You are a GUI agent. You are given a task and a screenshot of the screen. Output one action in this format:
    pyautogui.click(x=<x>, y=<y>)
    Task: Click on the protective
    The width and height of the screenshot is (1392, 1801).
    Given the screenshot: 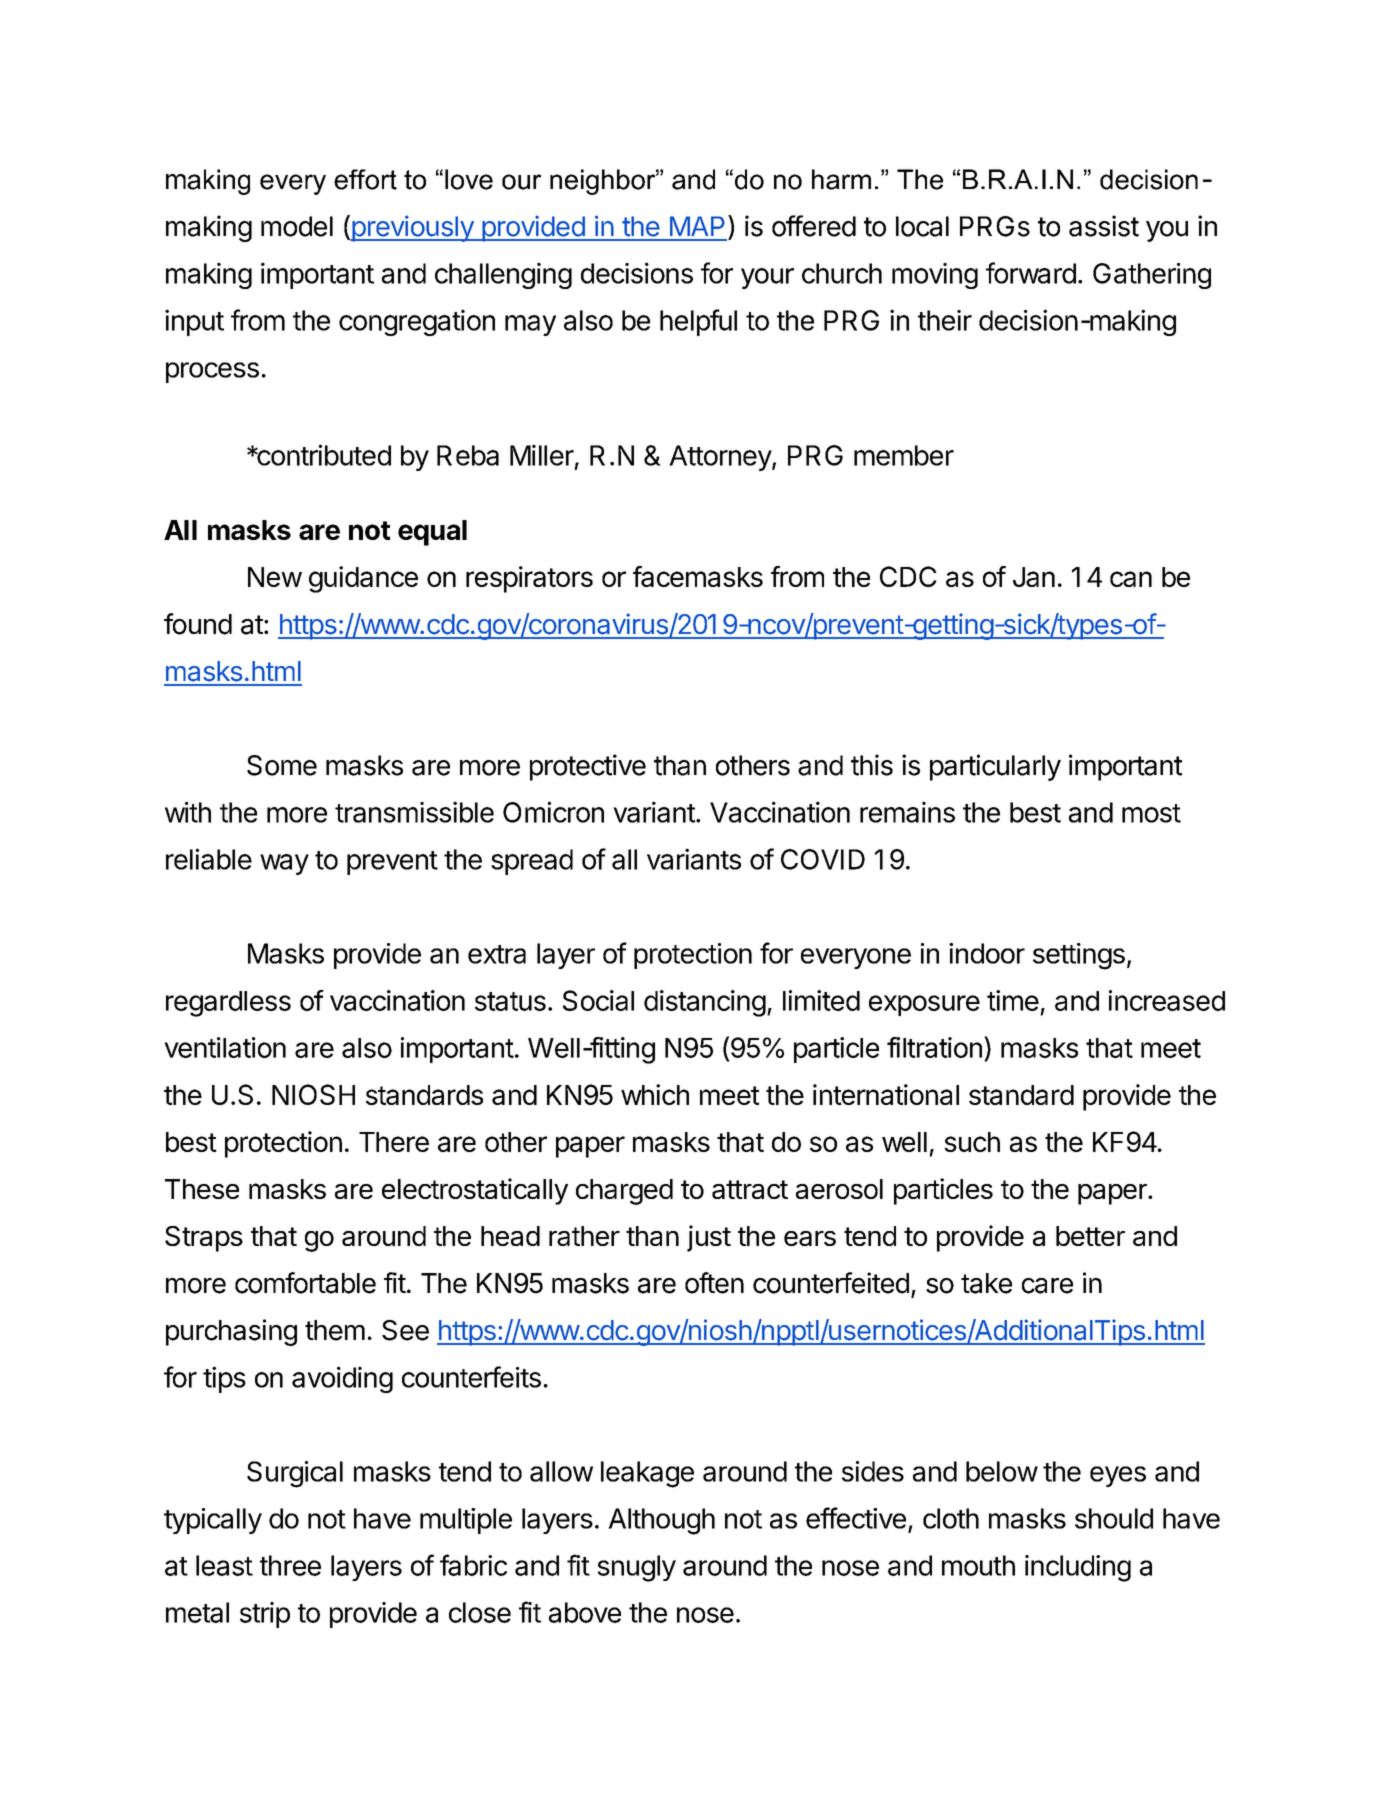 What is the action you would take?
    pyautogui.click(x=588, y=767)
